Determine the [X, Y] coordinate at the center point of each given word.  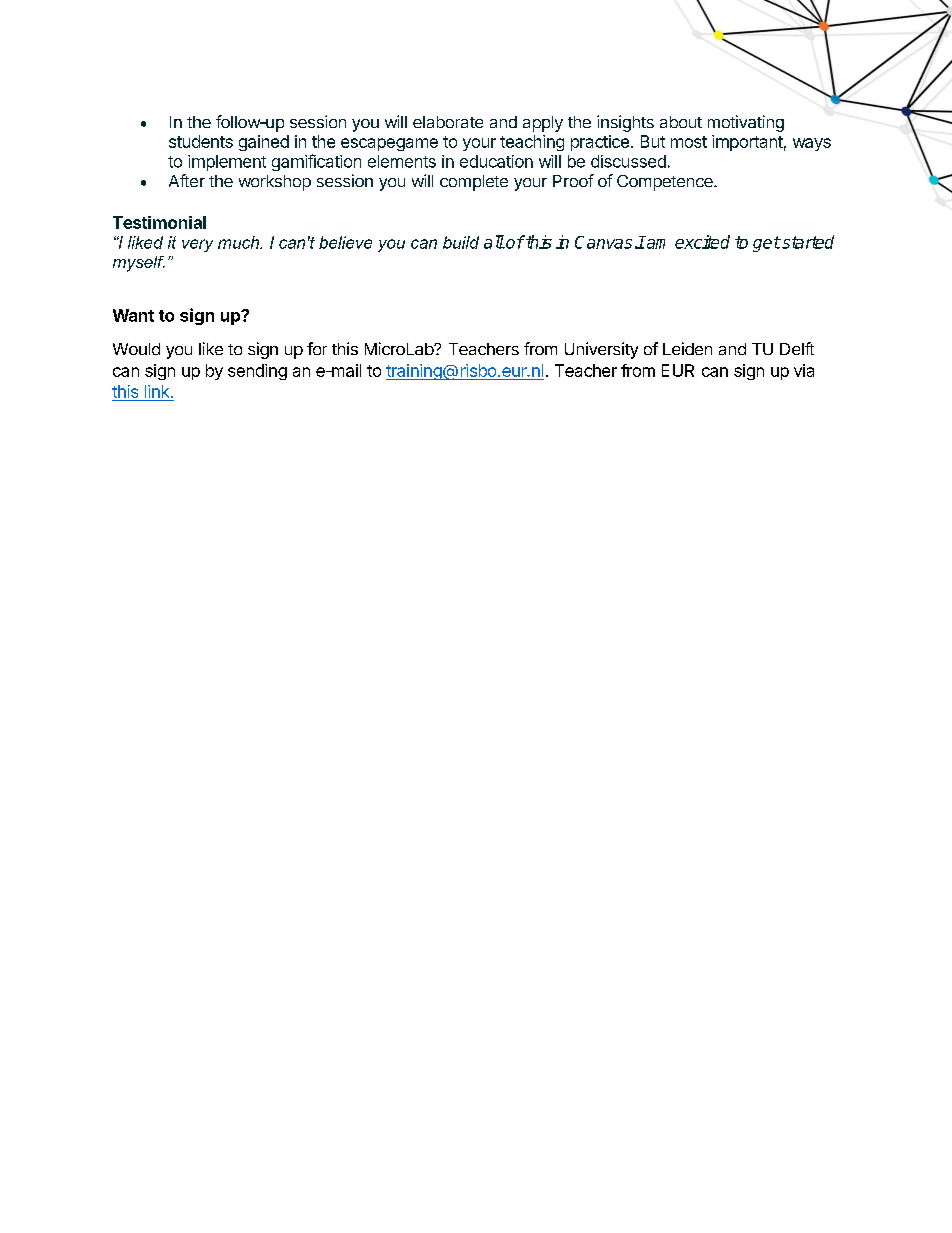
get [766, 244]
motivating [746, 123]
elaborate [448, 122]
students [201, 141]
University [601, 350]
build [461, 242]
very [197, 245]
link [158, 391]
